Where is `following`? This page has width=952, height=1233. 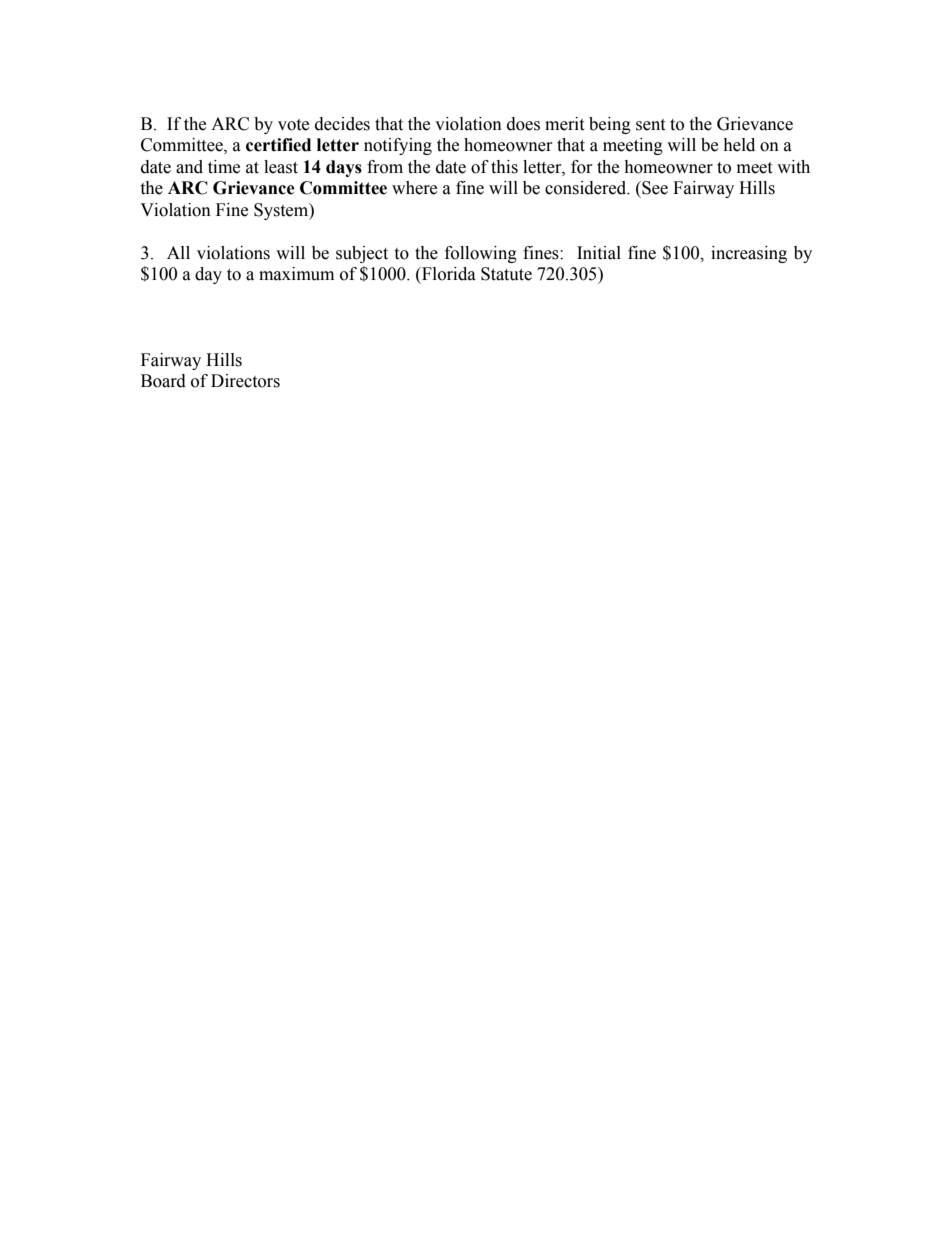
following is located at coordinates (481, 254).
